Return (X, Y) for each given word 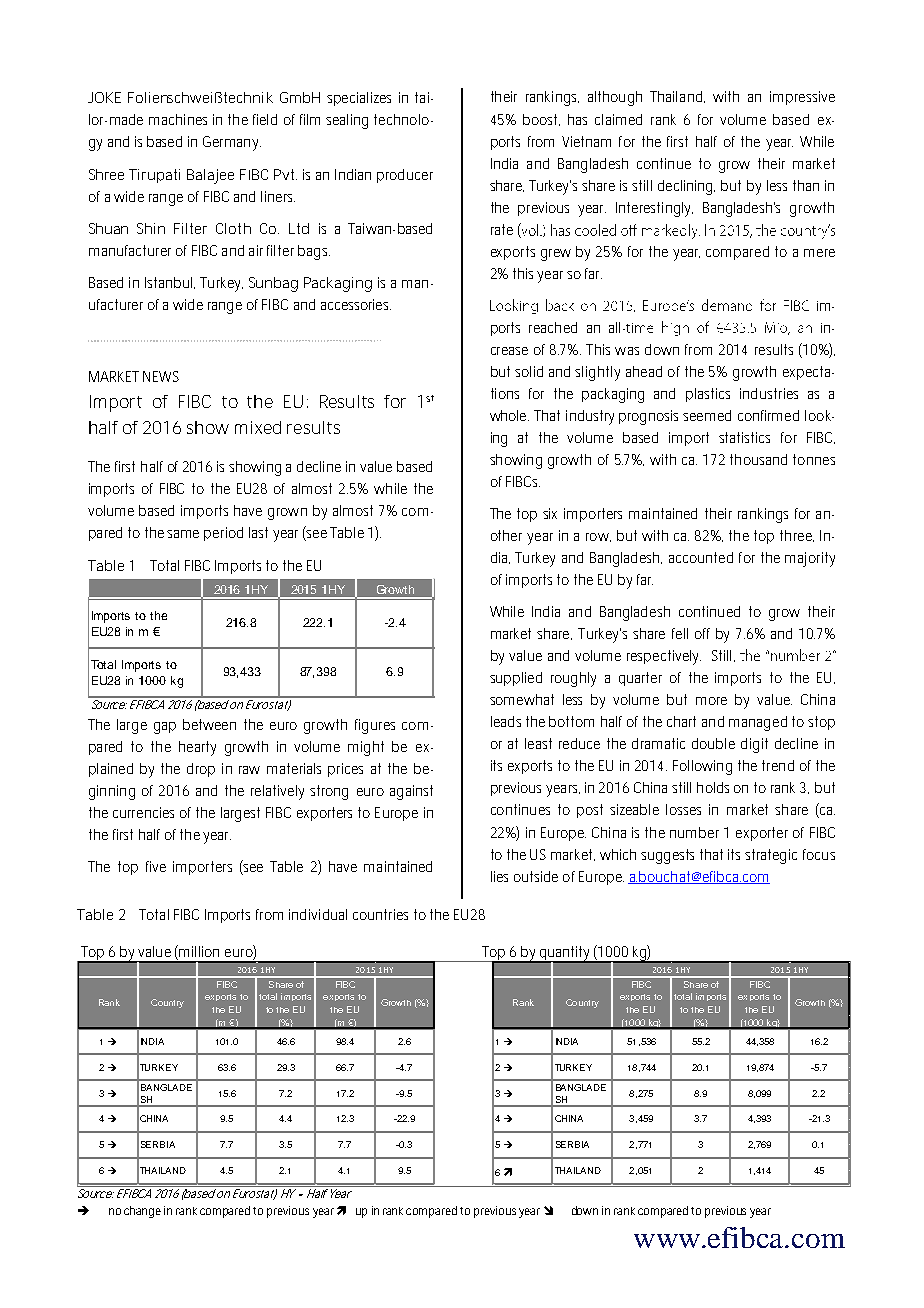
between (209, 724)
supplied (516, 679)
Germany (232, 143)
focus (819, 854)
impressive (802, 98)
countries (380, 914)
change (142, 1212)
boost (541, 120)
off (702, 633)
